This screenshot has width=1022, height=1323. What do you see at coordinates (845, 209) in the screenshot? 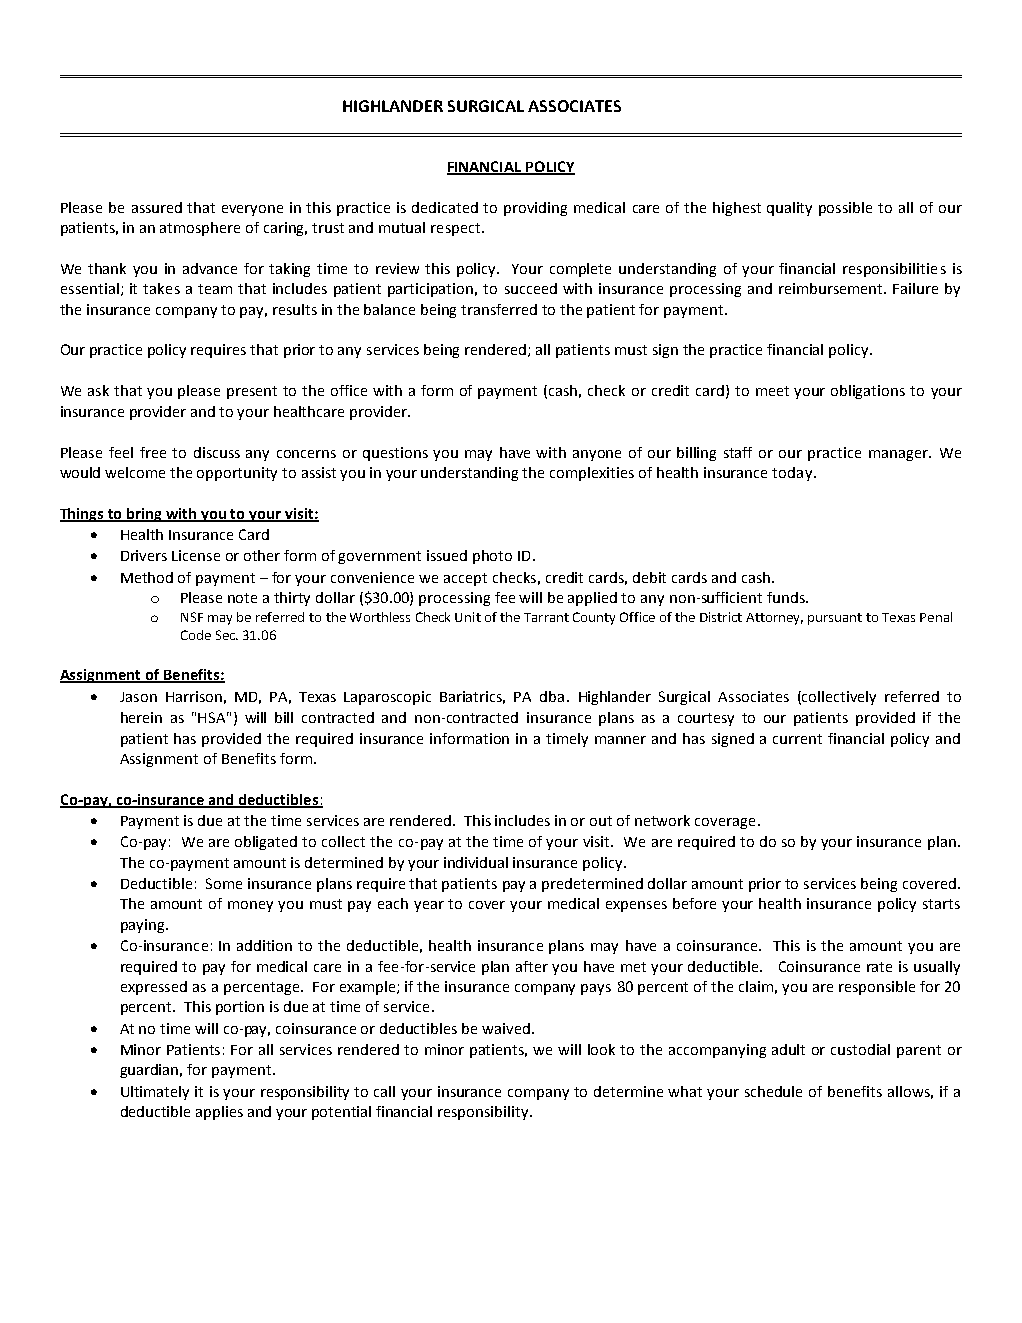
I see `possible` at bounding box center [845, 209].
